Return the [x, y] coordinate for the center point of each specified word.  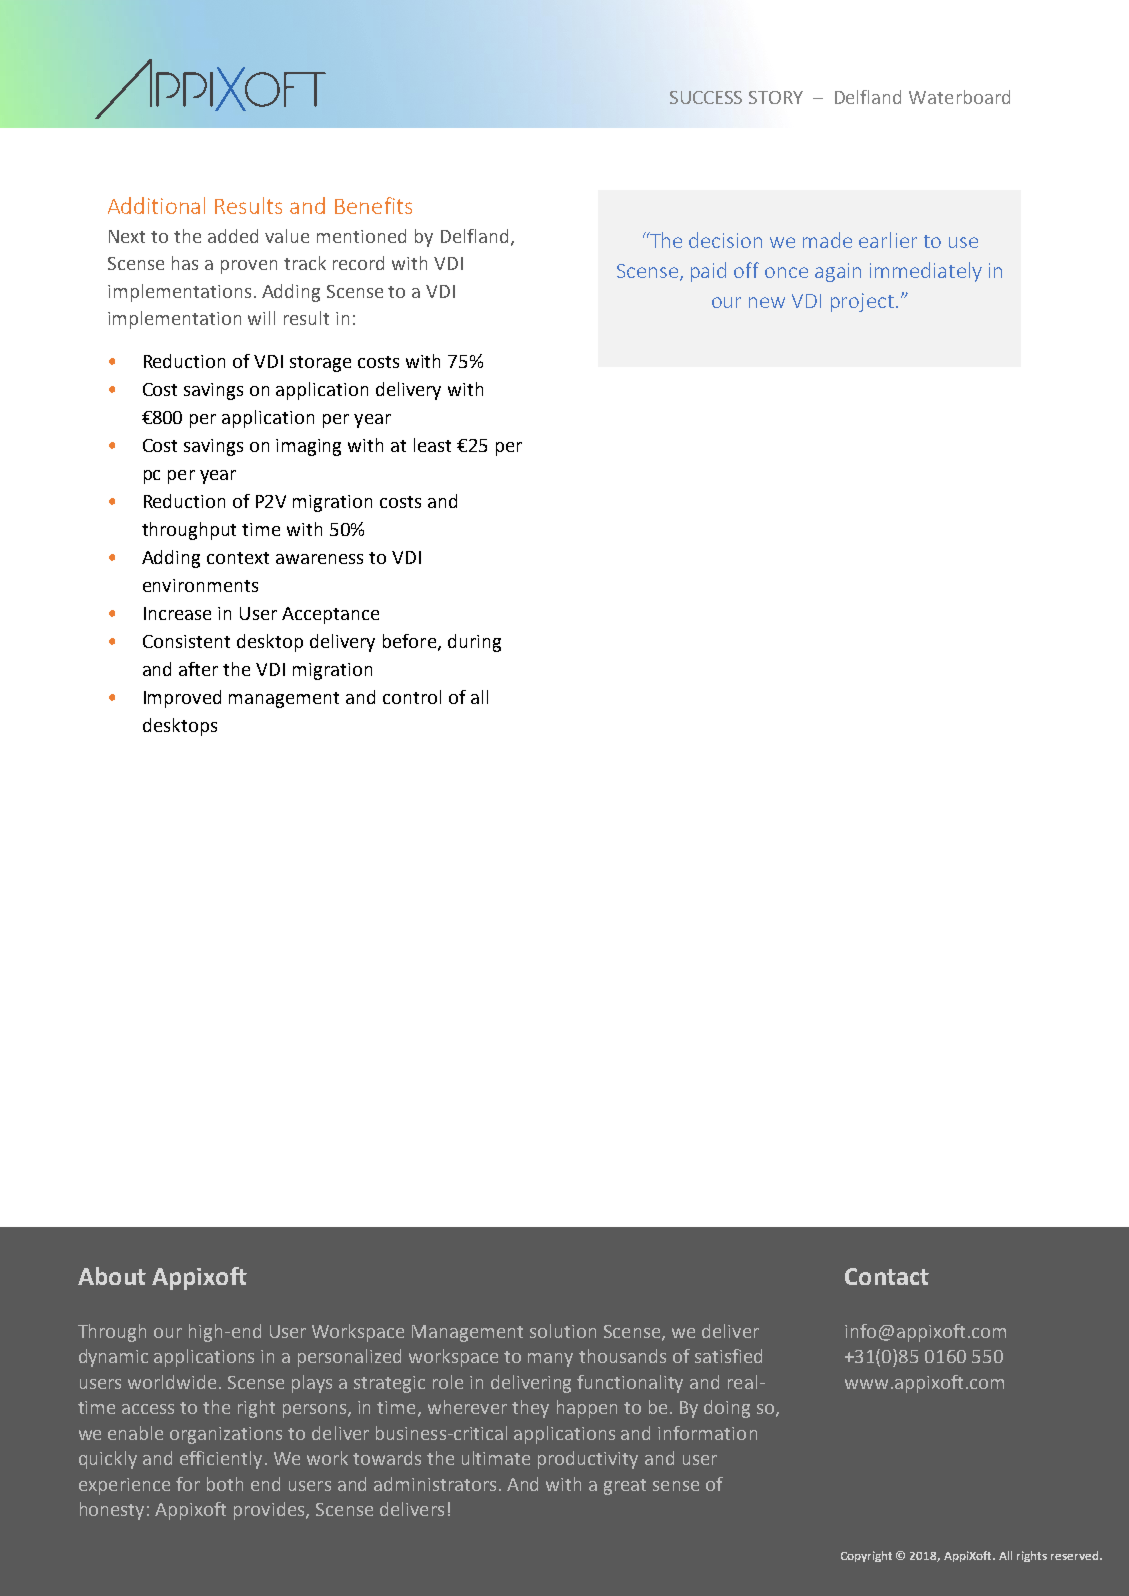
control [412, 697]
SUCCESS [706, 97]
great [625, 1487]
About [112, 1276]
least [432, 445]
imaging [308, 447]
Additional [156, 205]
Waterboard [959, 97]
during [474, 643]
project [862, 302]
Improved [182, 699]
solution [563, 1331]
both [225, 1484]
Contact [887, 1276]
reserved [1076, 1555]
